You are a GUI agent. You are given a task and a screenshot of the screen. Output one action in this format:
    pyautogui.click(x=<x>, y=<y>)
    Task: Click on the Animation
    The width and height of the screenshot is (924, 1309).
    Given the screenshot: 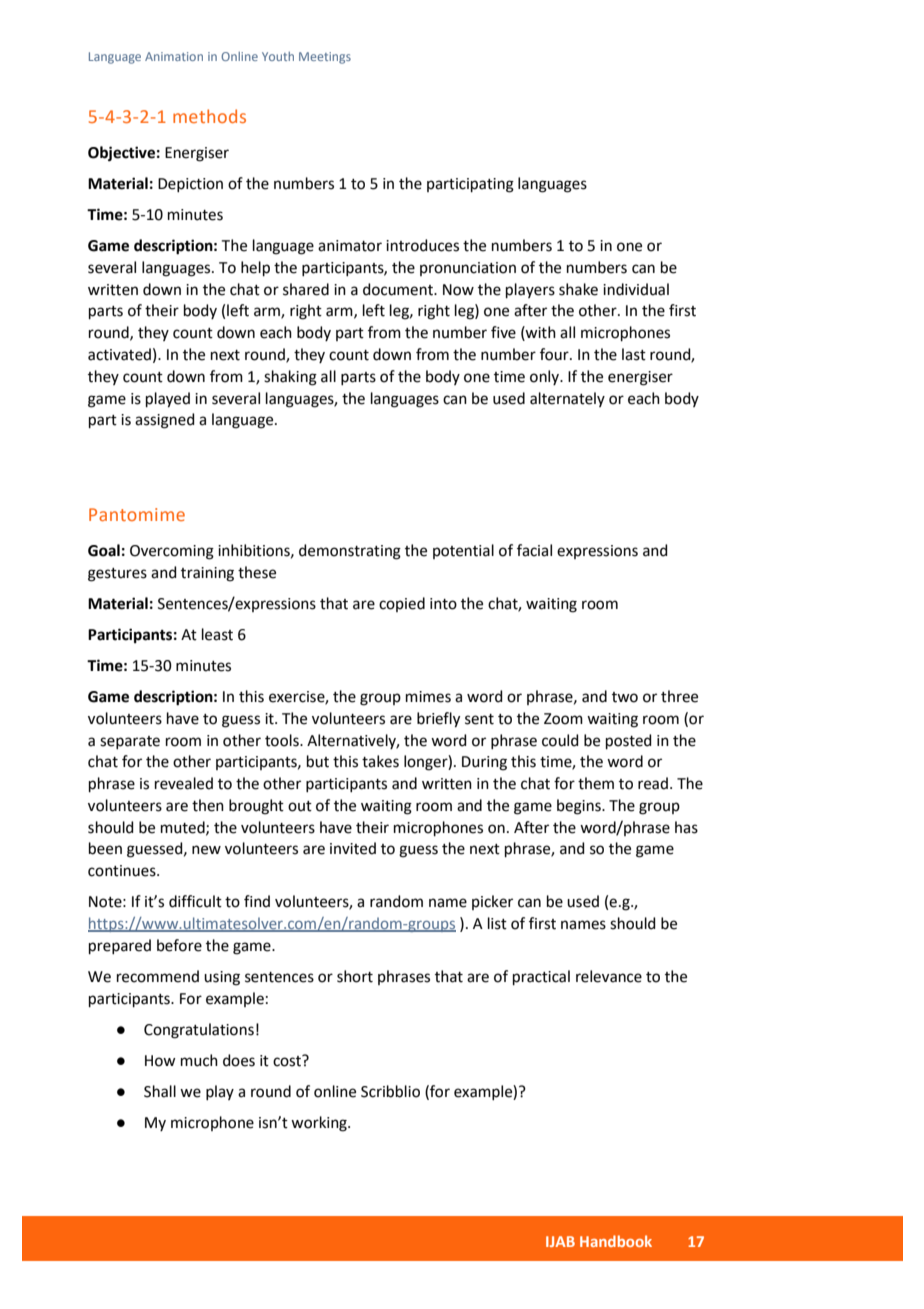 What is the action you would take?
    pyautogui.click(x=174, y=56)
